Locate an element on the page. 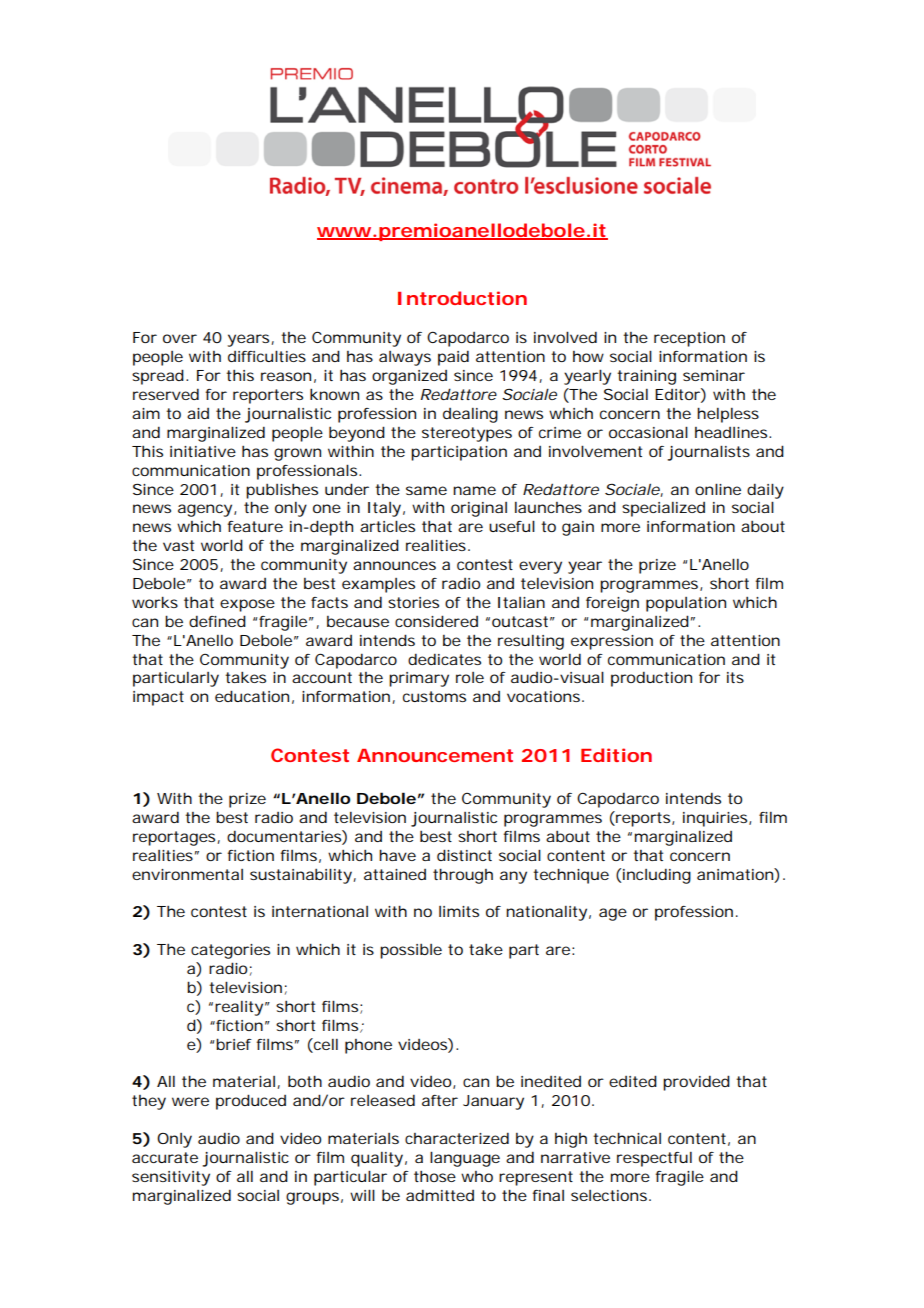 The image size is (924, 1308). sensitivity is located at coordinates (171, 1178).
